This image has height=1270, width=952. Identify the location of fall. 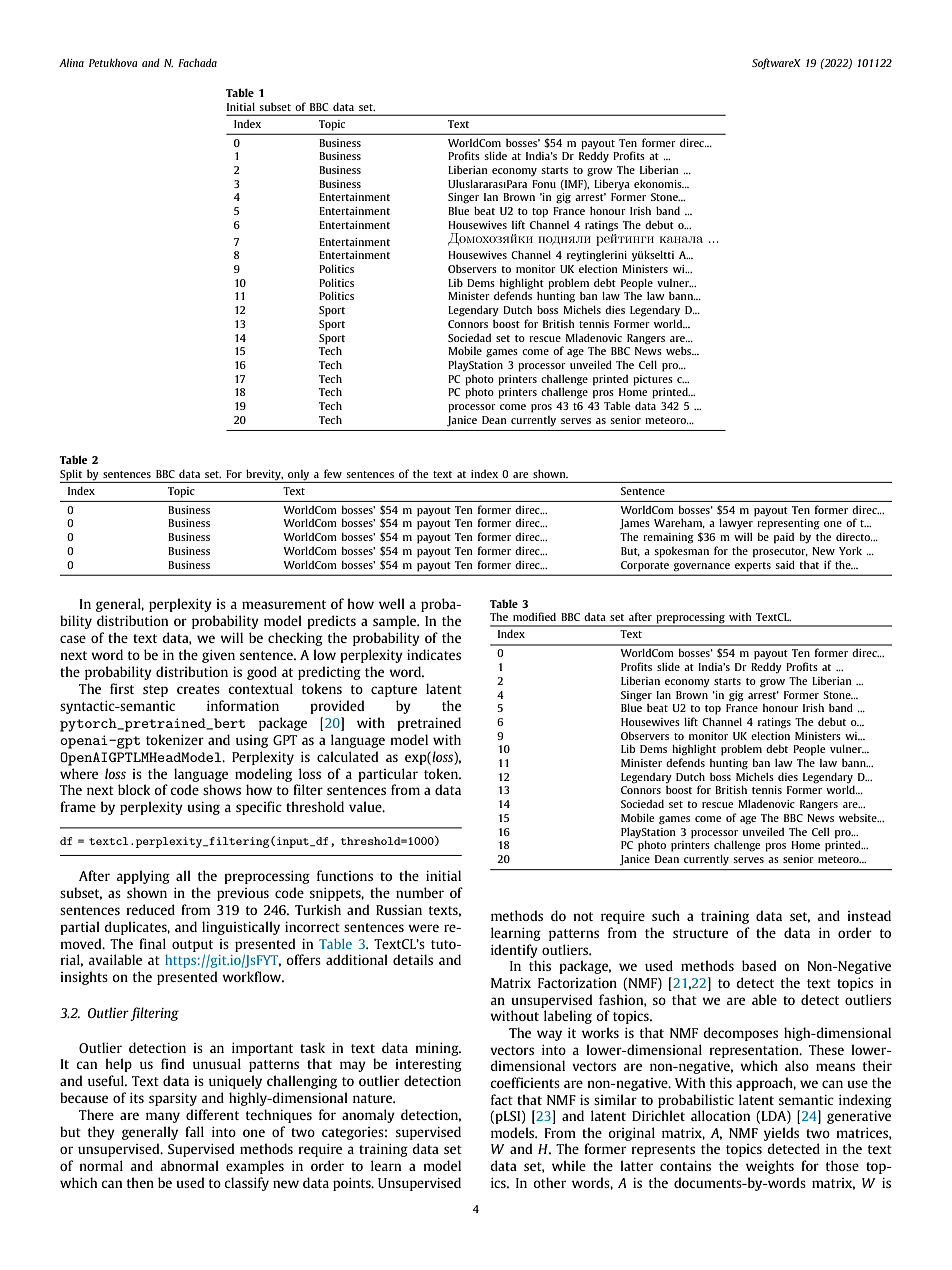
(194, 1131).
